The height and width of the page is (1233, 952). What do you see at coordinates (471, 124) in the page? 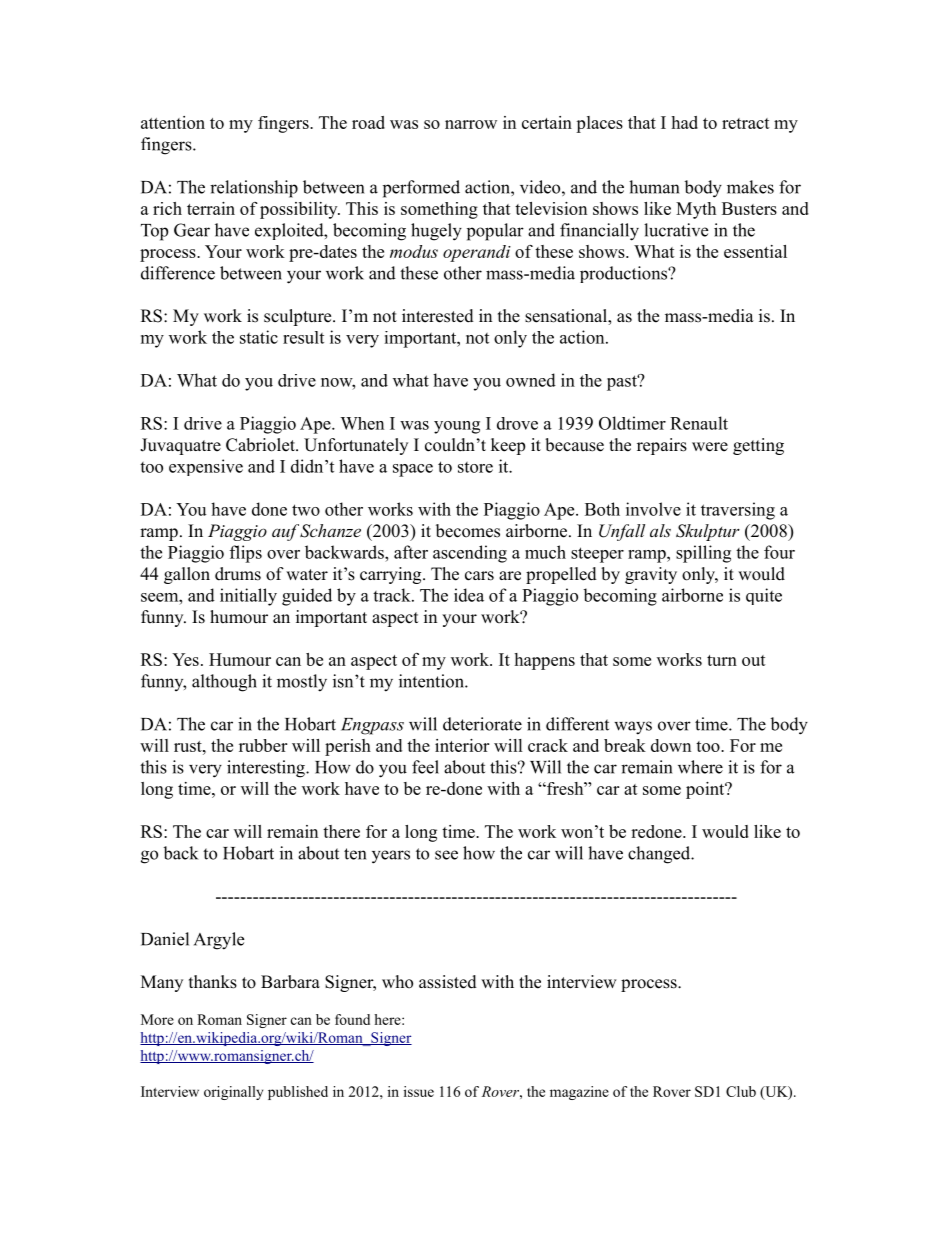
I see `narrow` at bounding box center [471, 124].
